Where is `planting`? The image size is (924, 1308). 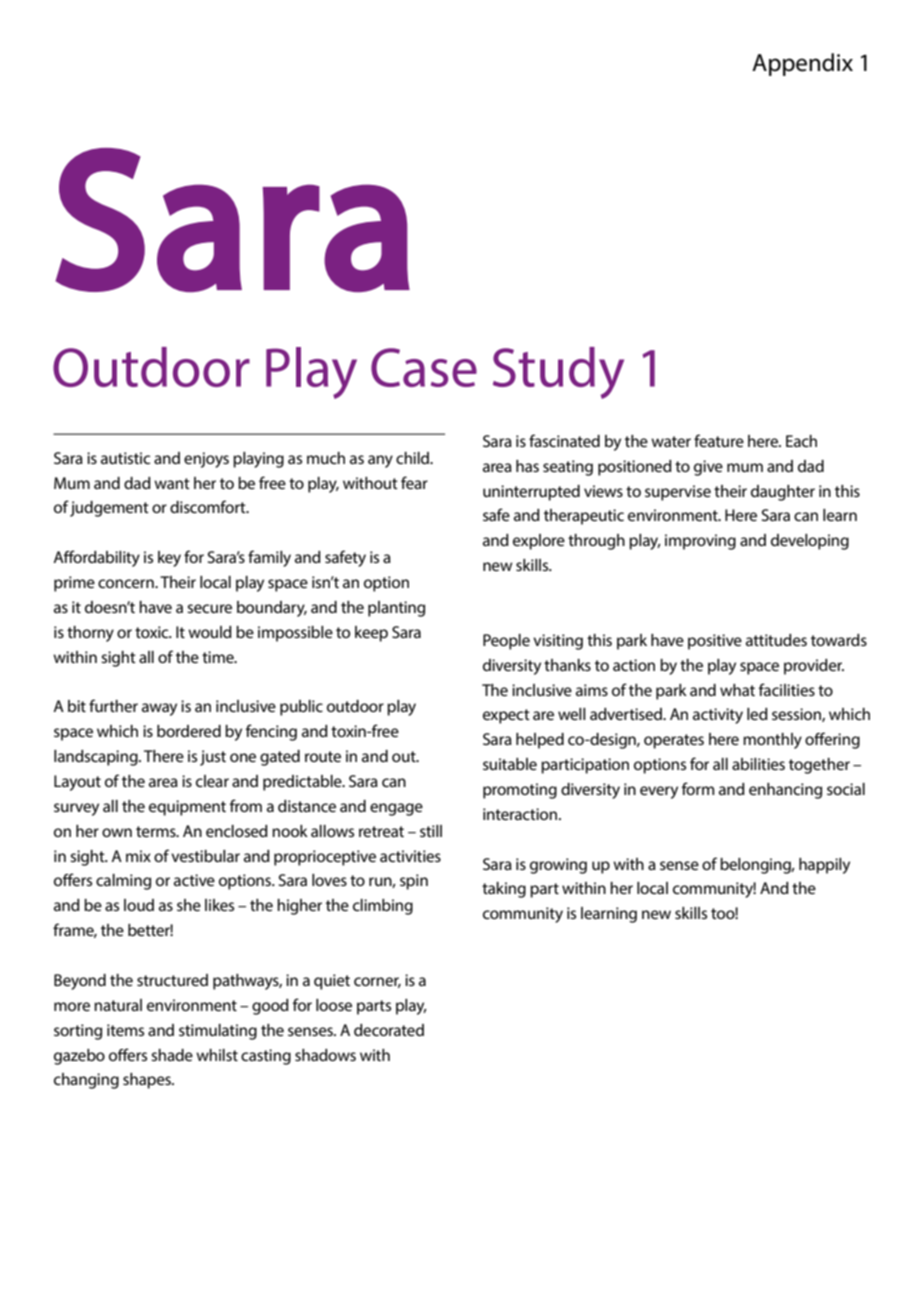
planting is located at coordinates (396, 609).
